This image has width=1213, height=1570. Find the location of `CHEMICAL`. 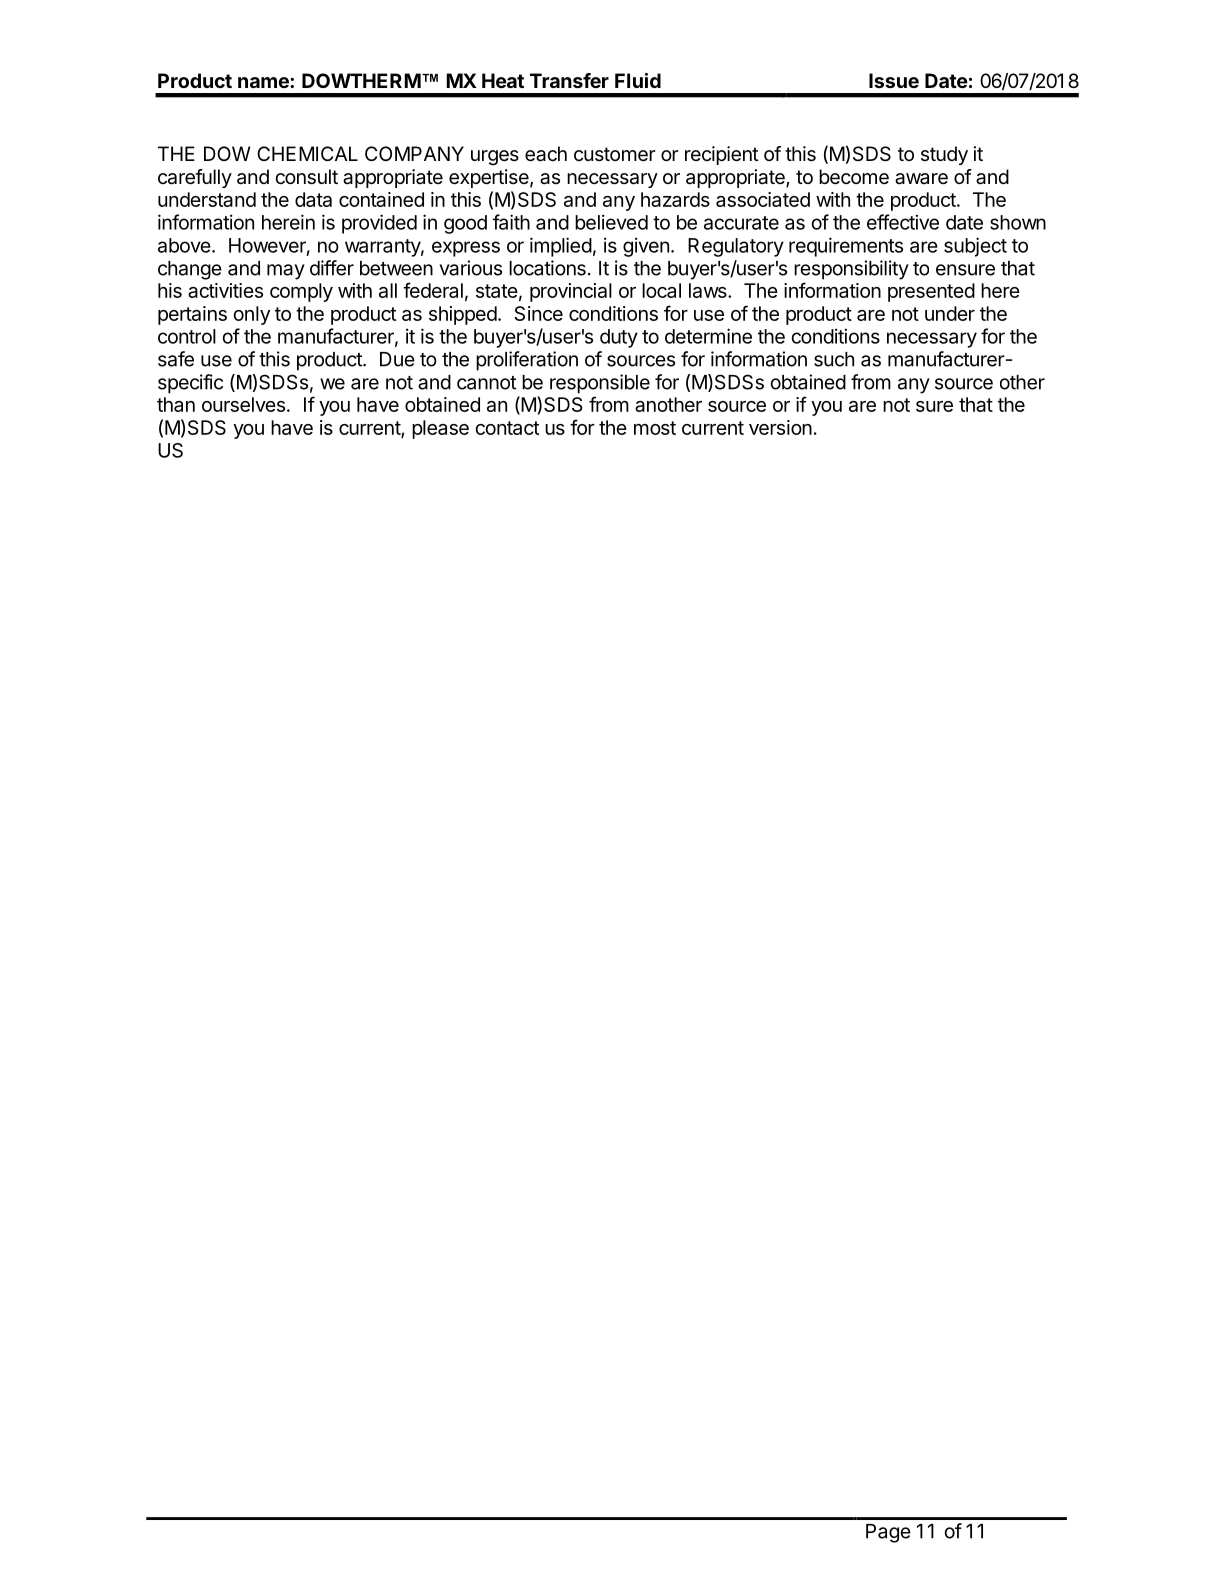

CHEMICAL is located at coordinates (307, 153).
